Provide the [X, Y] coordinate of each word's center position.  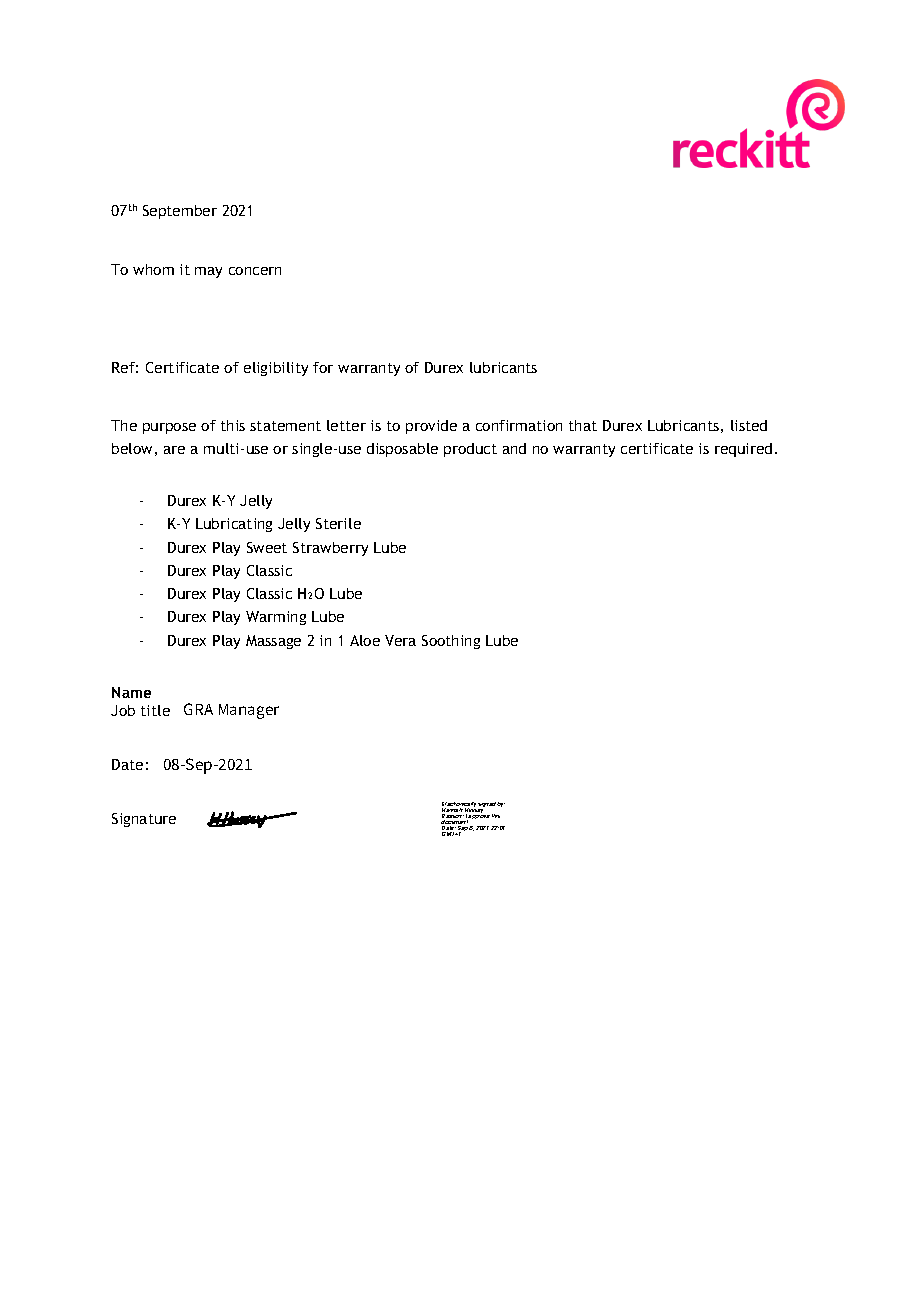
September [180, 212]
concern [255, 271]
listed [749, 425]
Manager [249, 711]
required [743, 450]
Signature [144, 820]
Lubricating [234, 525]
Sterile [338, 523]
